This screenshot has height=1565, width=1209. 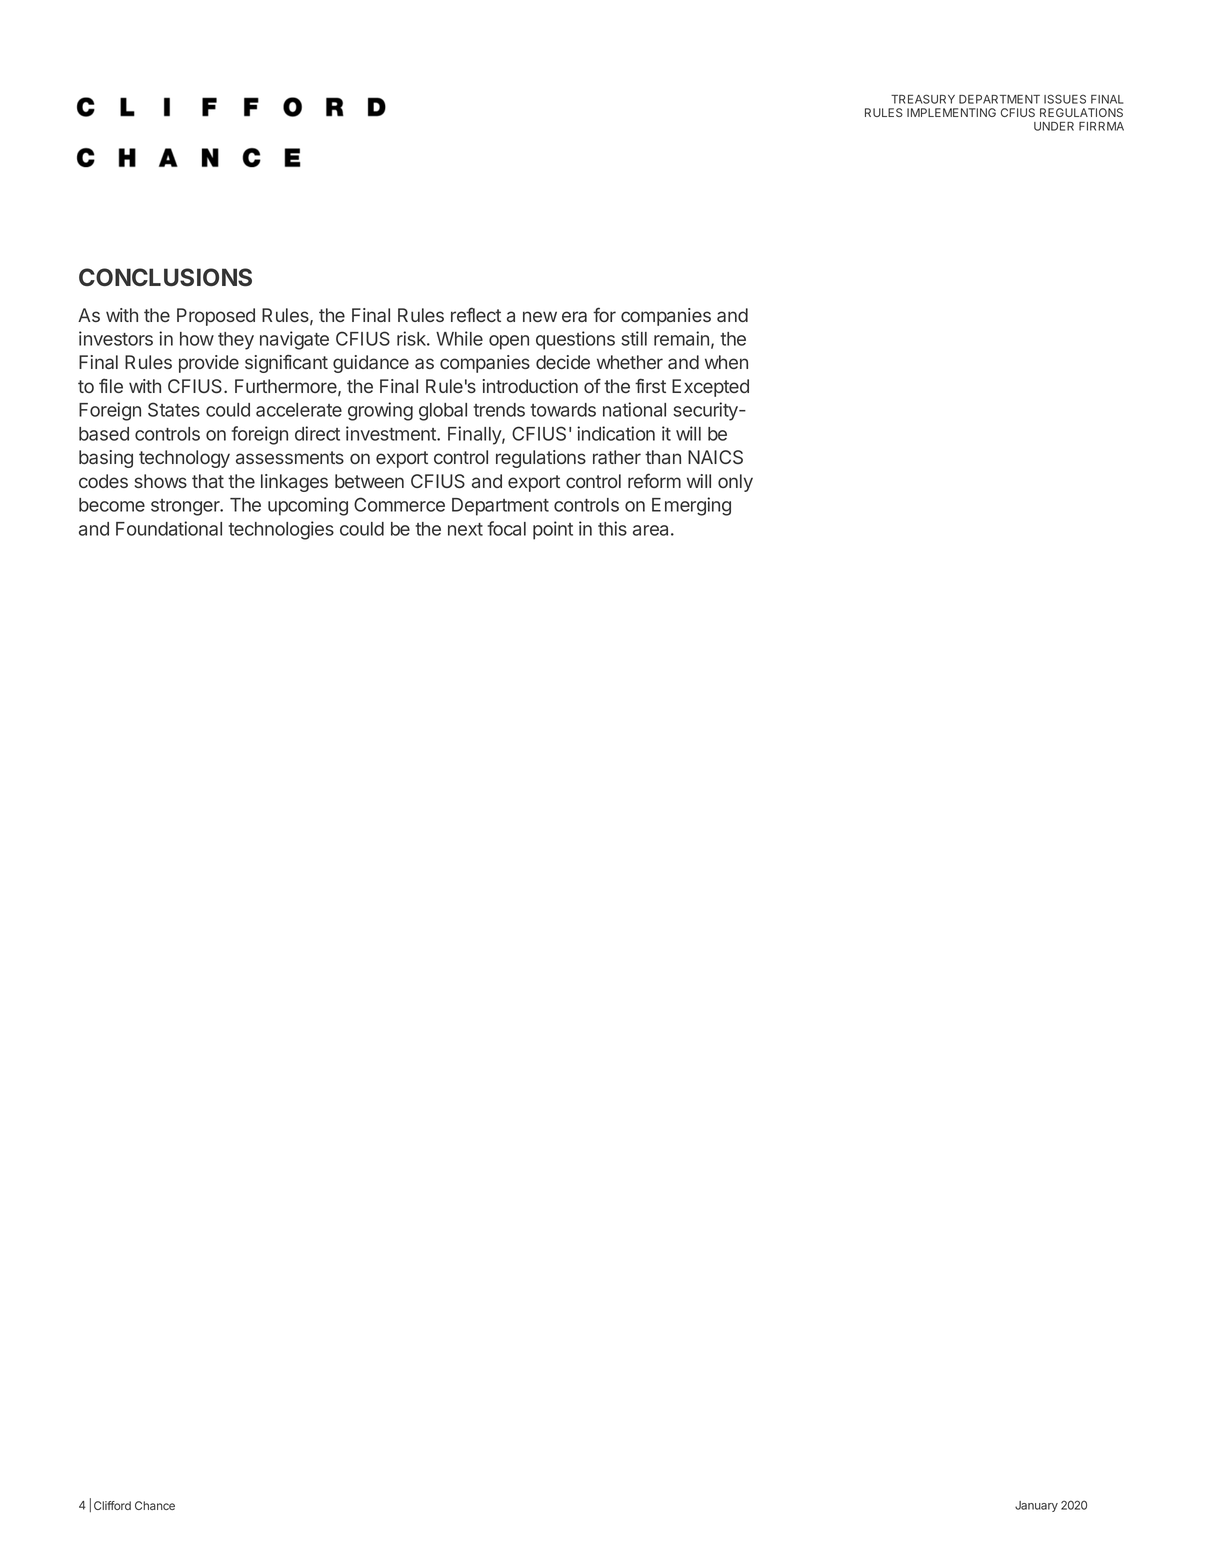 I want to click on Clifford, so click(x=112, y=1505).
